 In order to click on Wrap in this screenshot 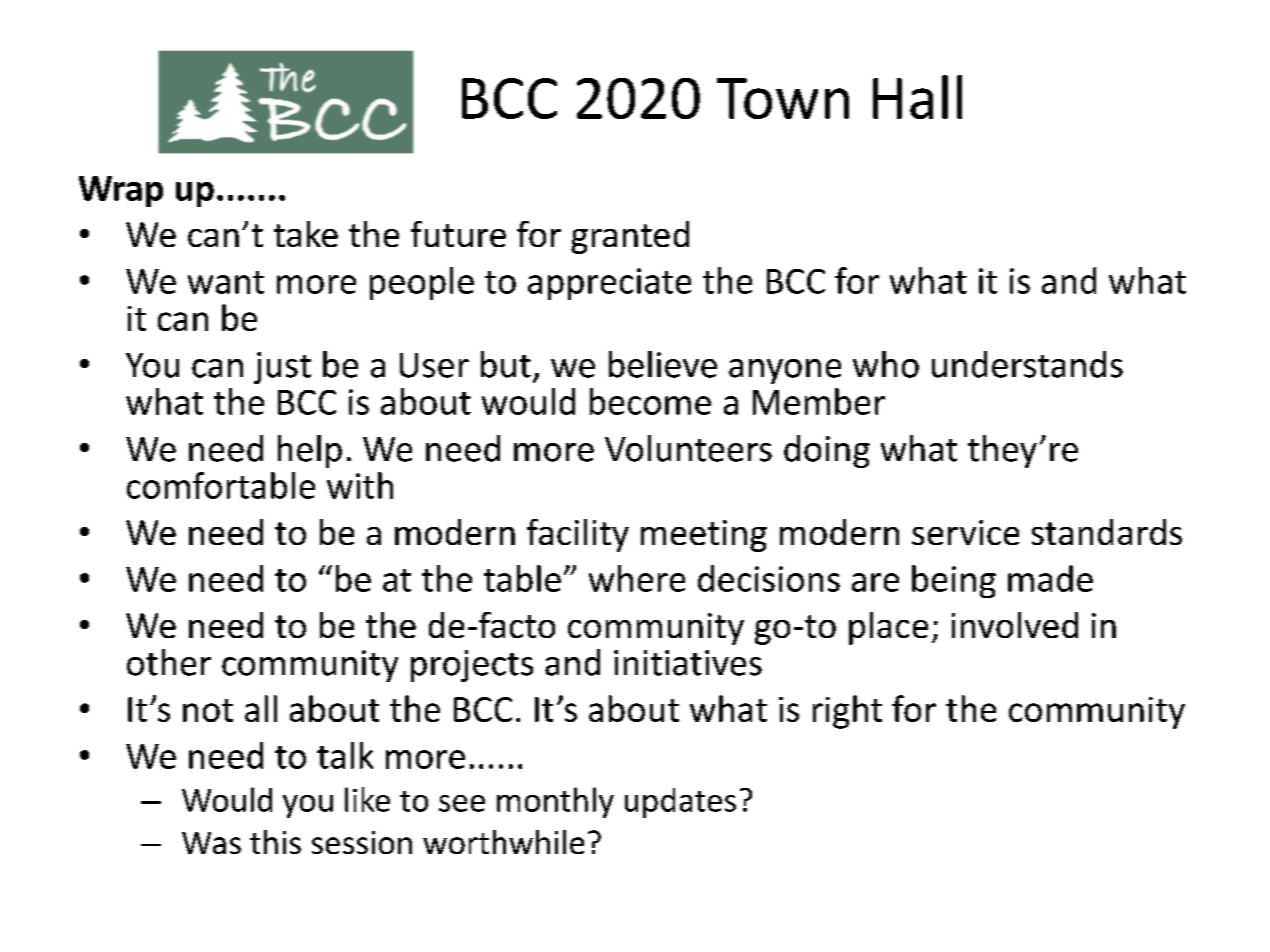, I will do `click(121, 191)`.
